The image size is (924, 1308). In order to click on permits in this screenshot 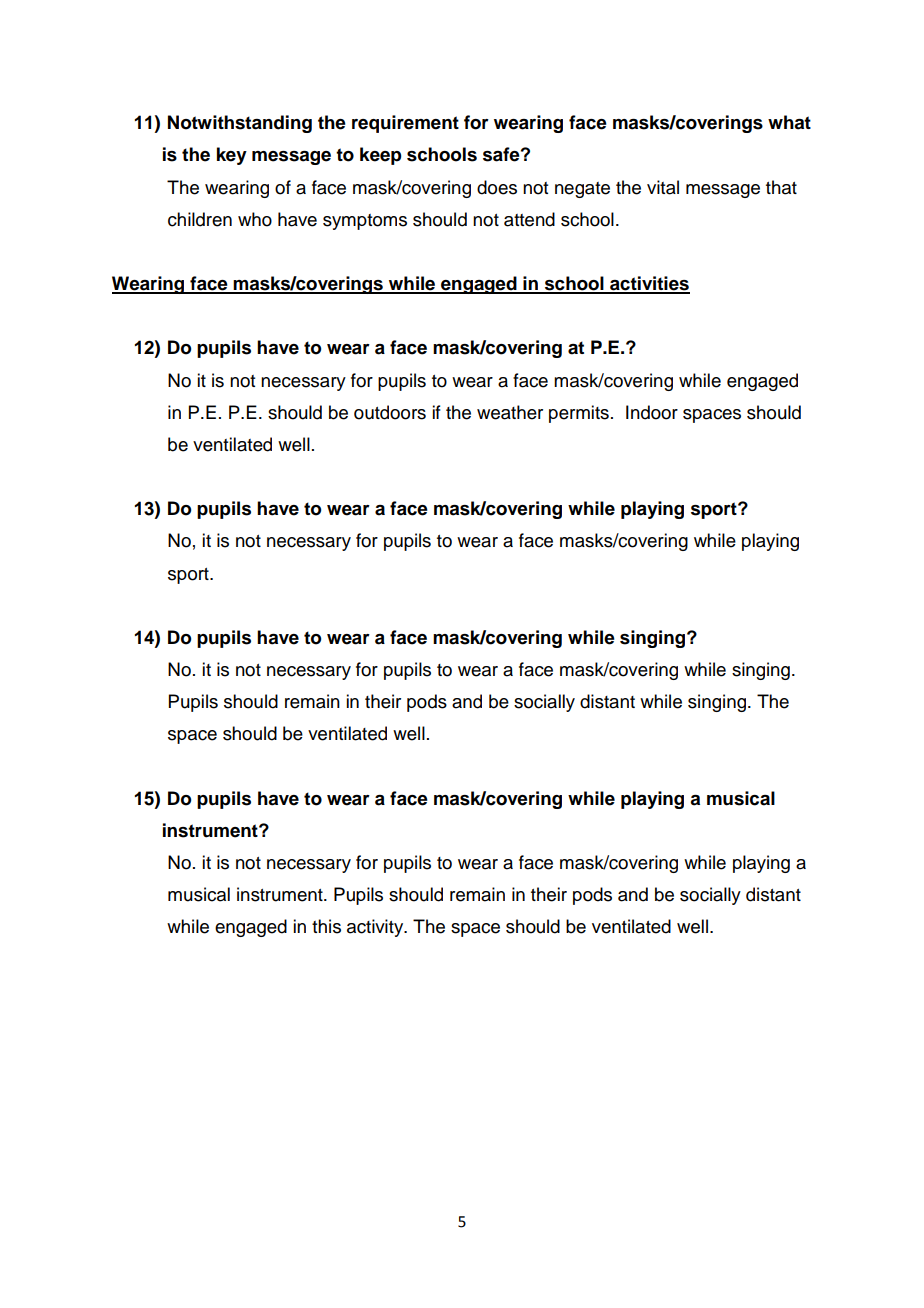, I will do `click(579, 414)`.
